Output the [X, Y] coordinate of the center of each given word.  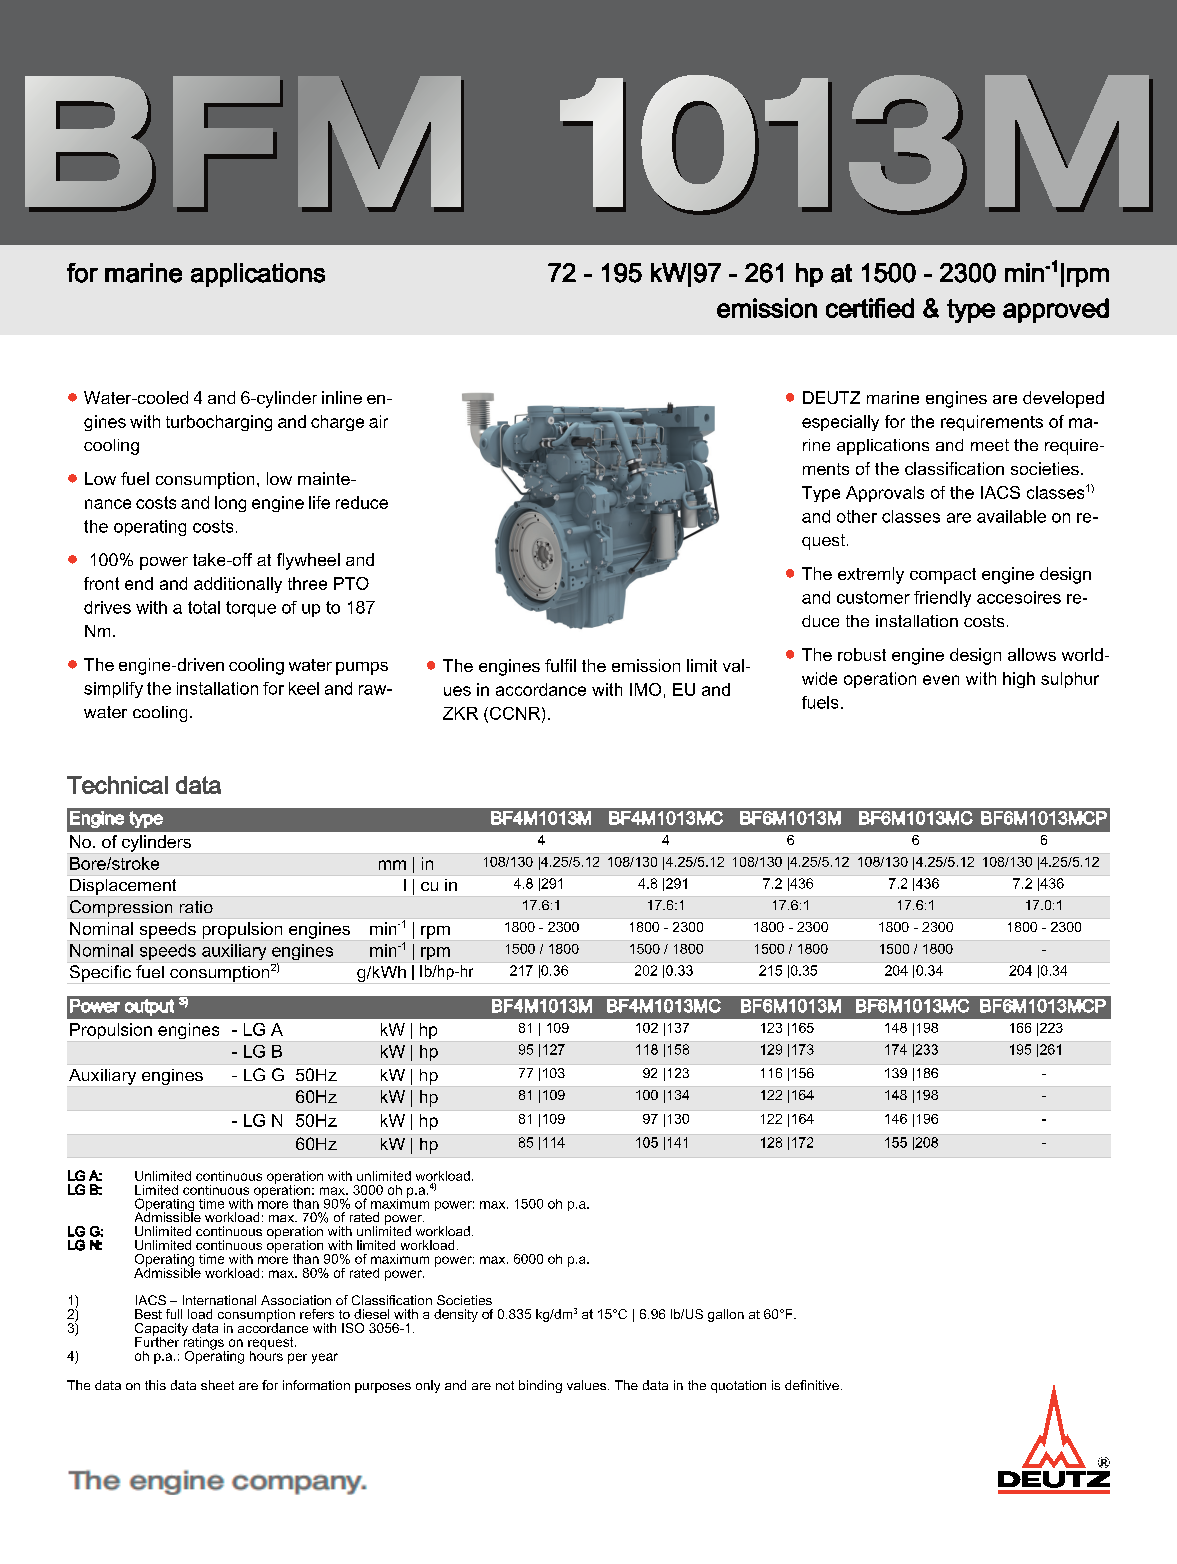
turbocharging [219, 423]
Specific [100, 973]
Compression [121, 908]
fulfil [560, 665]
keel [304, 688]
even [941, 680]
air [378, 421]
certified [870, 308]
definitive [812, 1385]
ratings [203, 1343]
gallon [726, 1315]
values [588, 1385]
